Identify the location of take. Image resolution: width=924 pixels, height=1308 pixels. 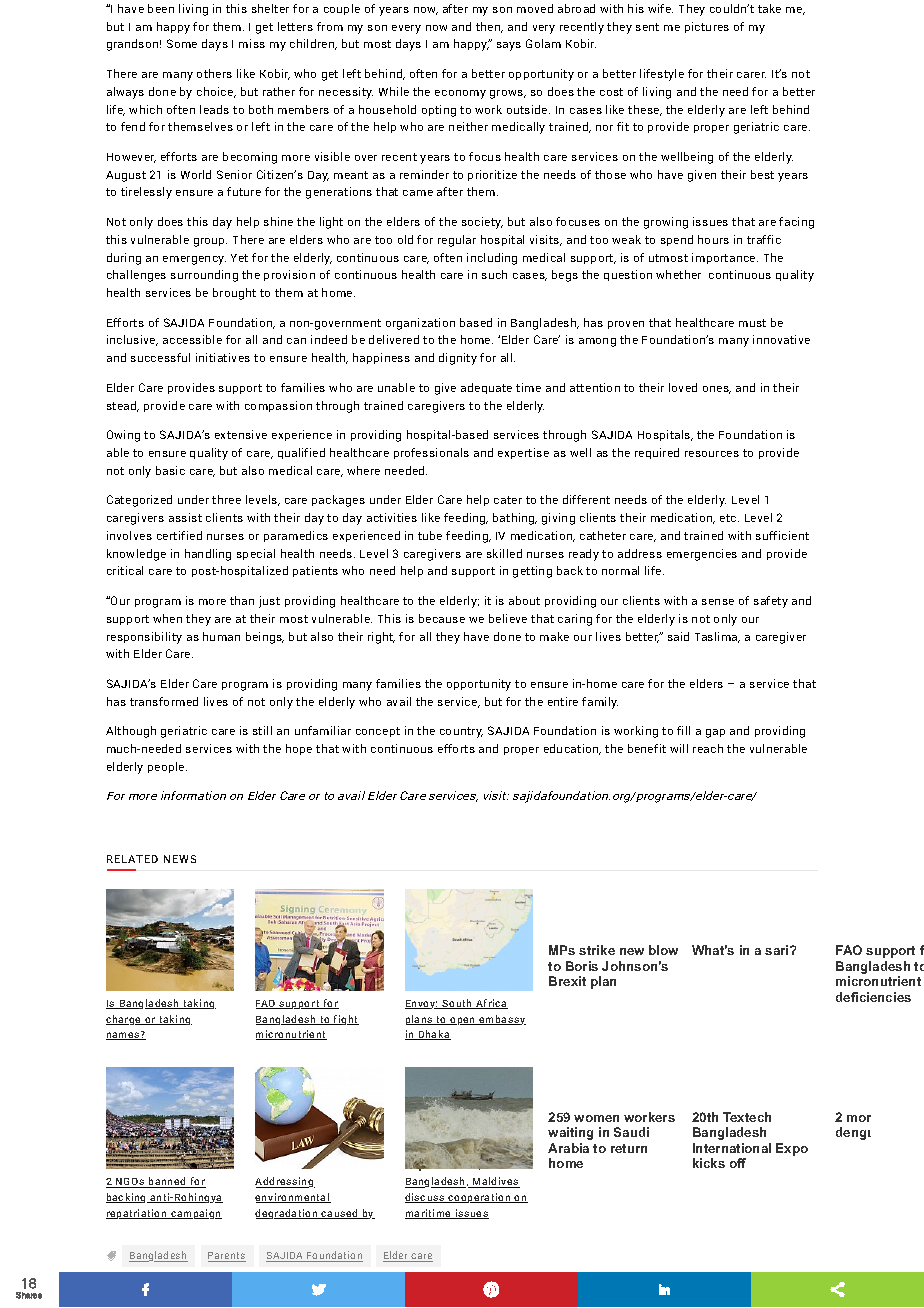
(769, 8).
